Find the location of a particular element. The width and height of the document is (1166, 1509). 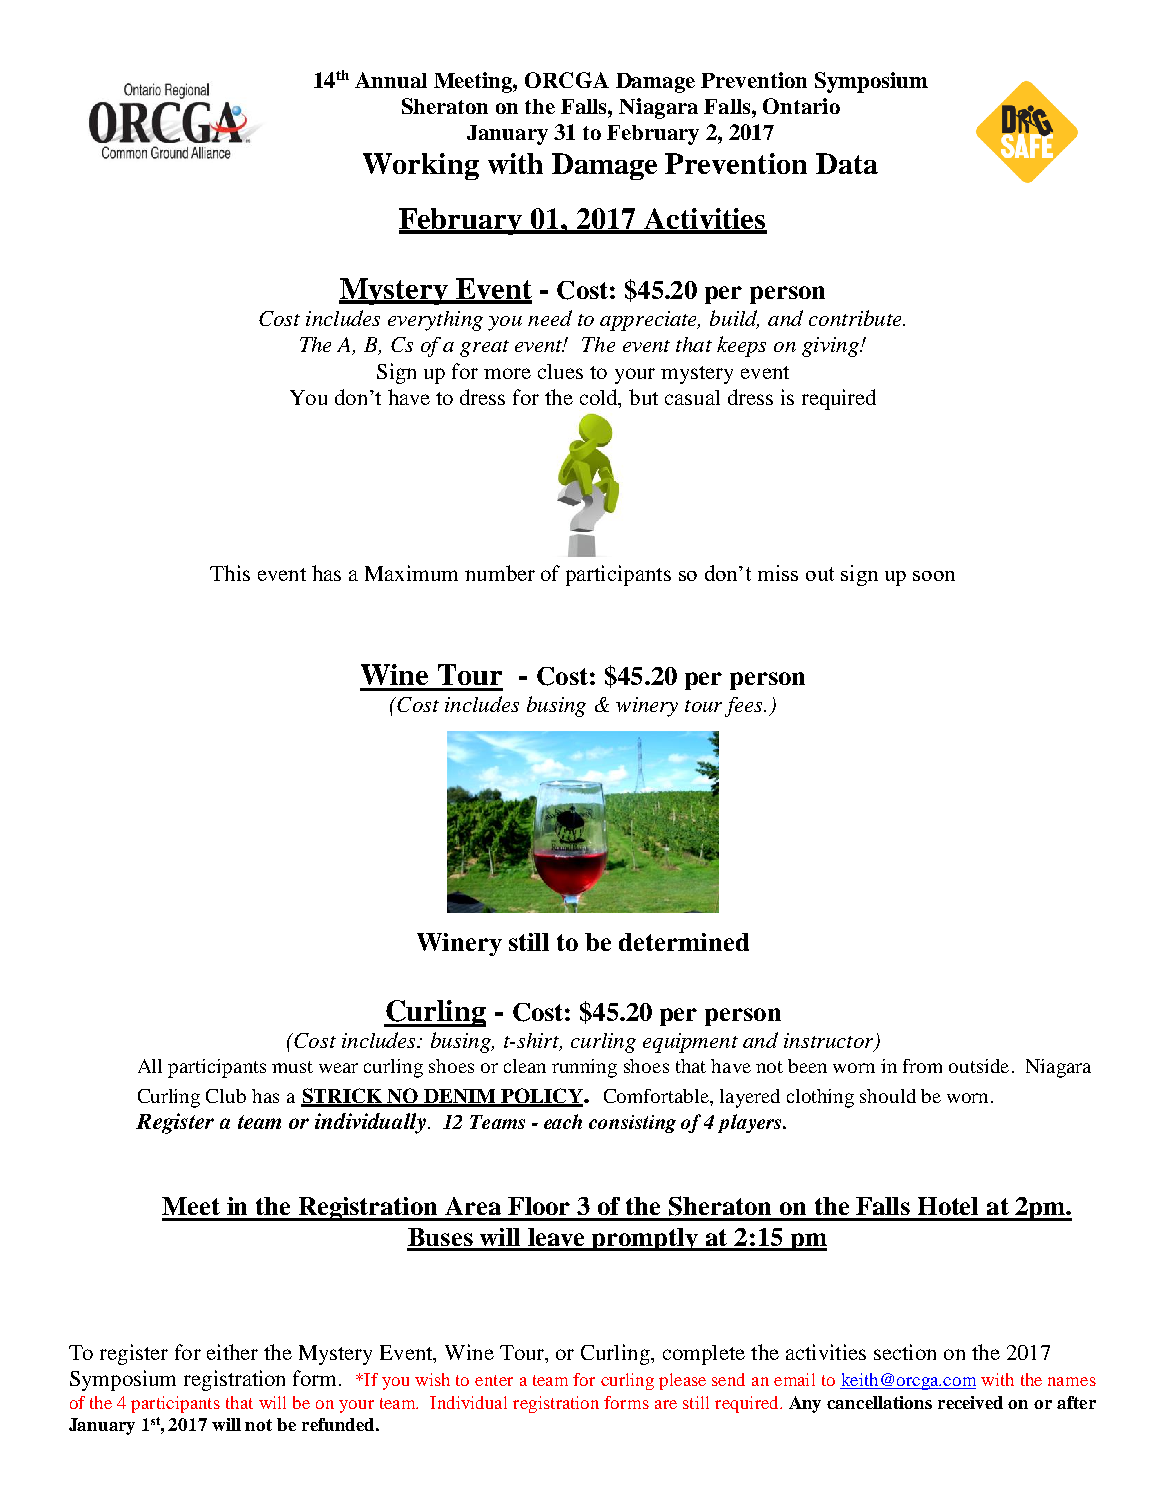

either is located at coordinates (232, 1352).
